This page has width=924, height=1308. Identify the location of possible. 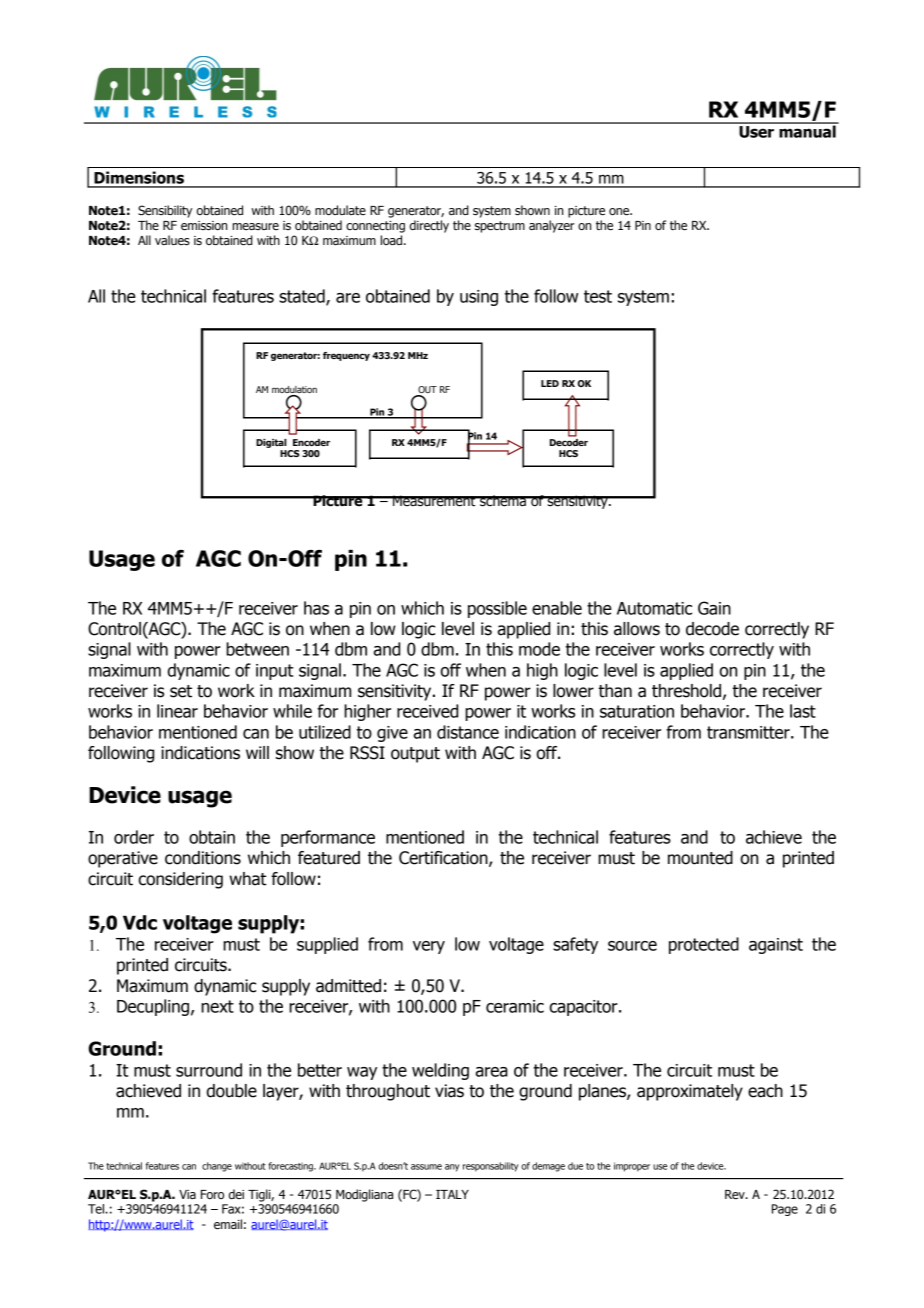
(497, 609).
